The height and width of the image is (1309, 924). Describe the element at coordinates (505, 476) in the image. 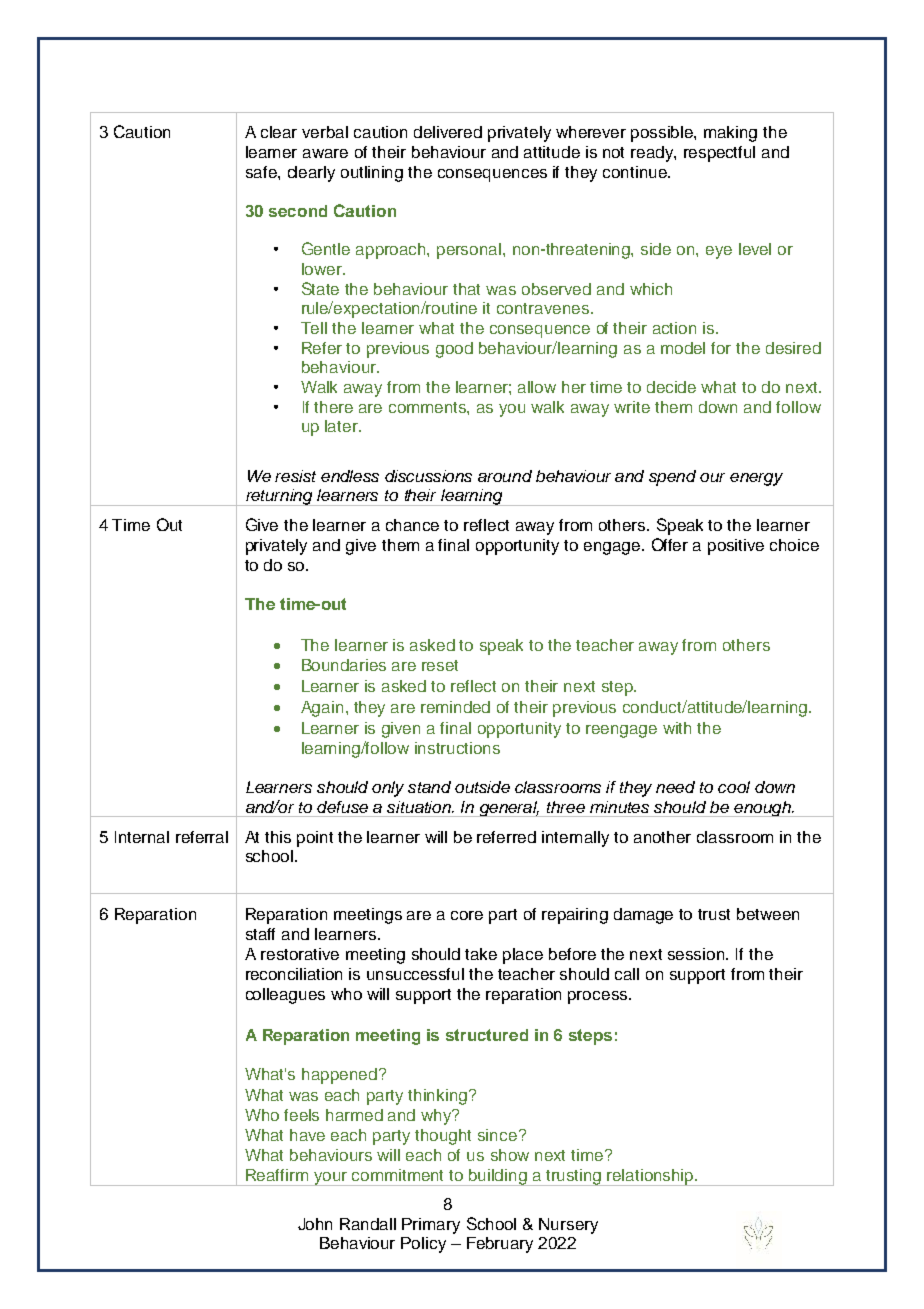

I see `around` at that location.
